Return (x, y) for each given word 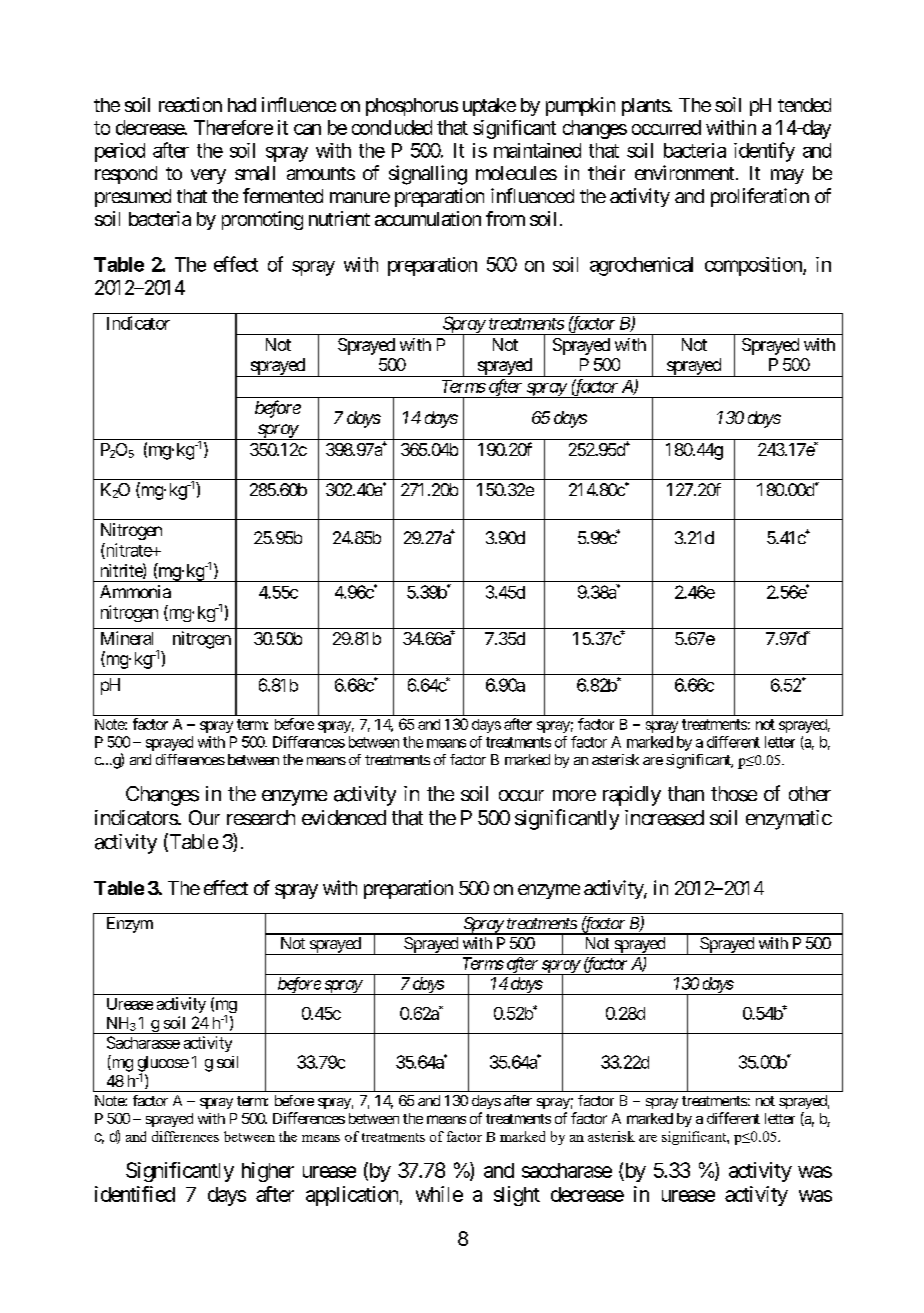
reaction (190, 104)
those (734, 794)
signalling (428, 175)
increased (664, 818)
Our (204, 817)
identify (764, 152)
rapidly (632, 796)
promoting (262, 220)
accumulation (428, 218)
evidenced (344, 817)
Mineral (127, 638)
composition (754, 266)
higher (268, 1172)
